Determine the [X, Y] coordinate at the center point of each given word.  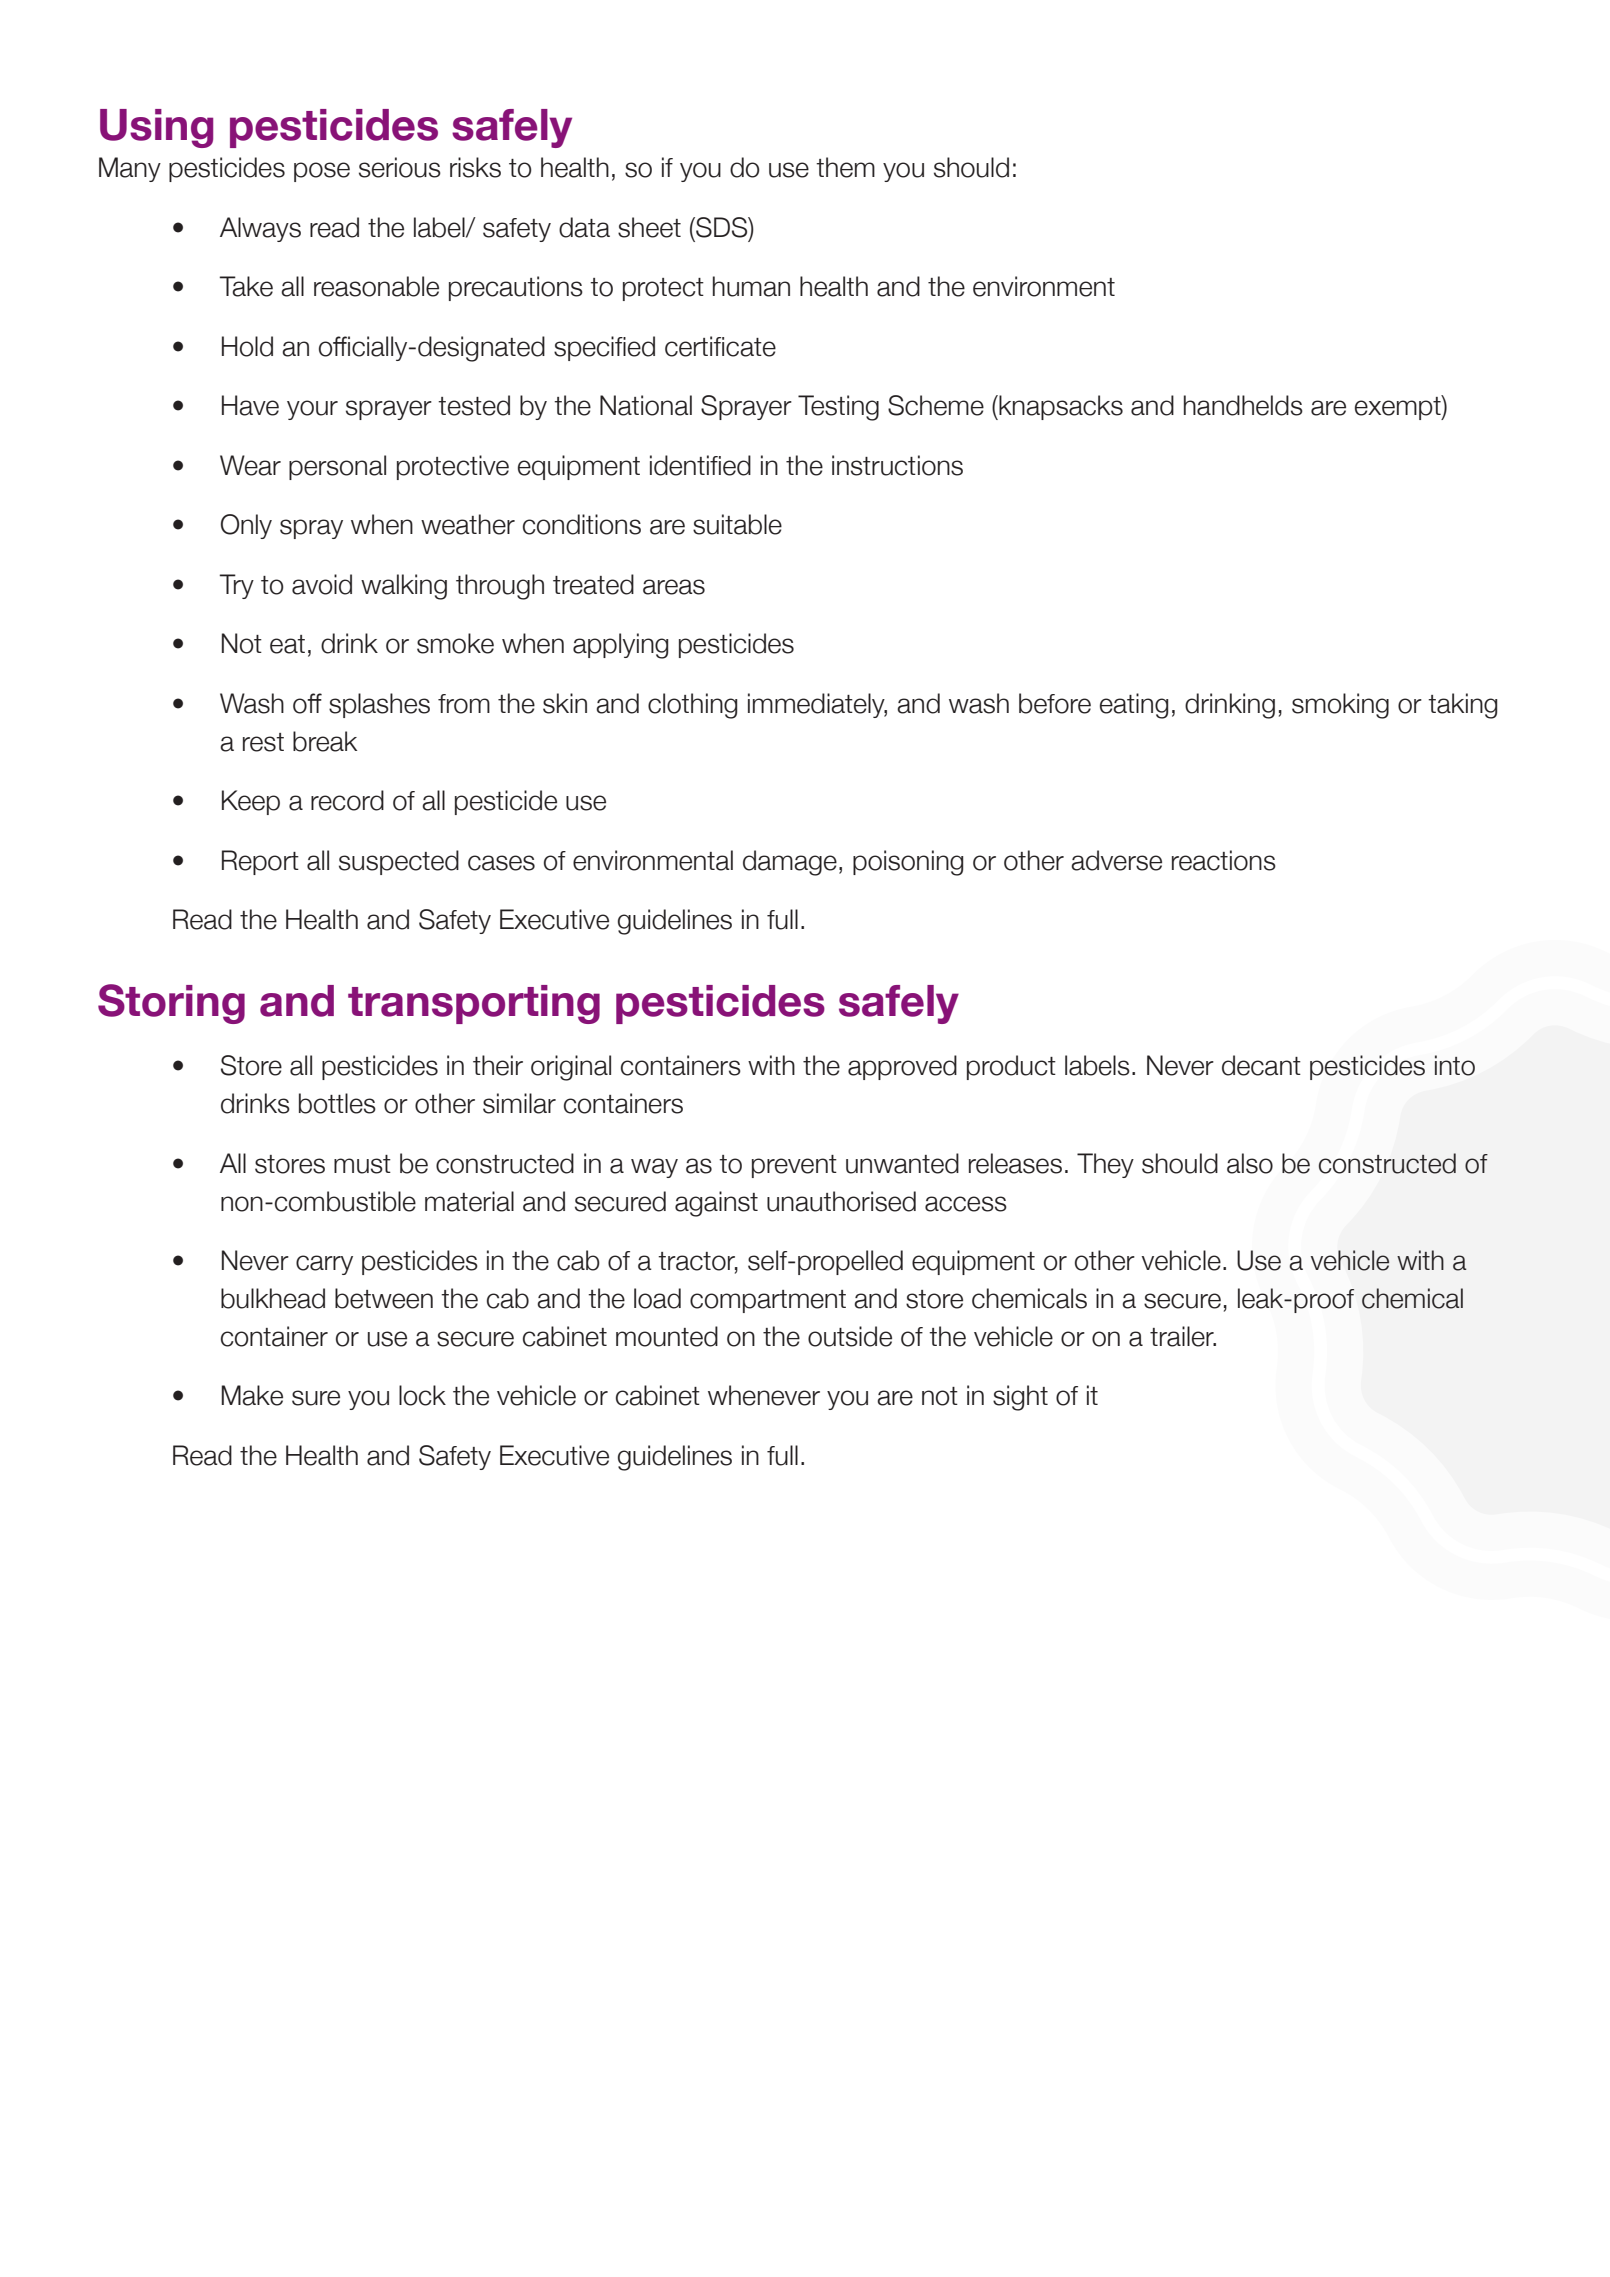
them [845, 167]
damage [790, 863]
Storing [171, 1004]
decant [1261, 1065]
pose [322, 172]
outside [850, 1336]
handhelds [1243, 405]
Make [252, 1395]
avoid [322, 584]
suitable [737, 524]
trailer [1183, 1336]
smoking [1340, 706]
